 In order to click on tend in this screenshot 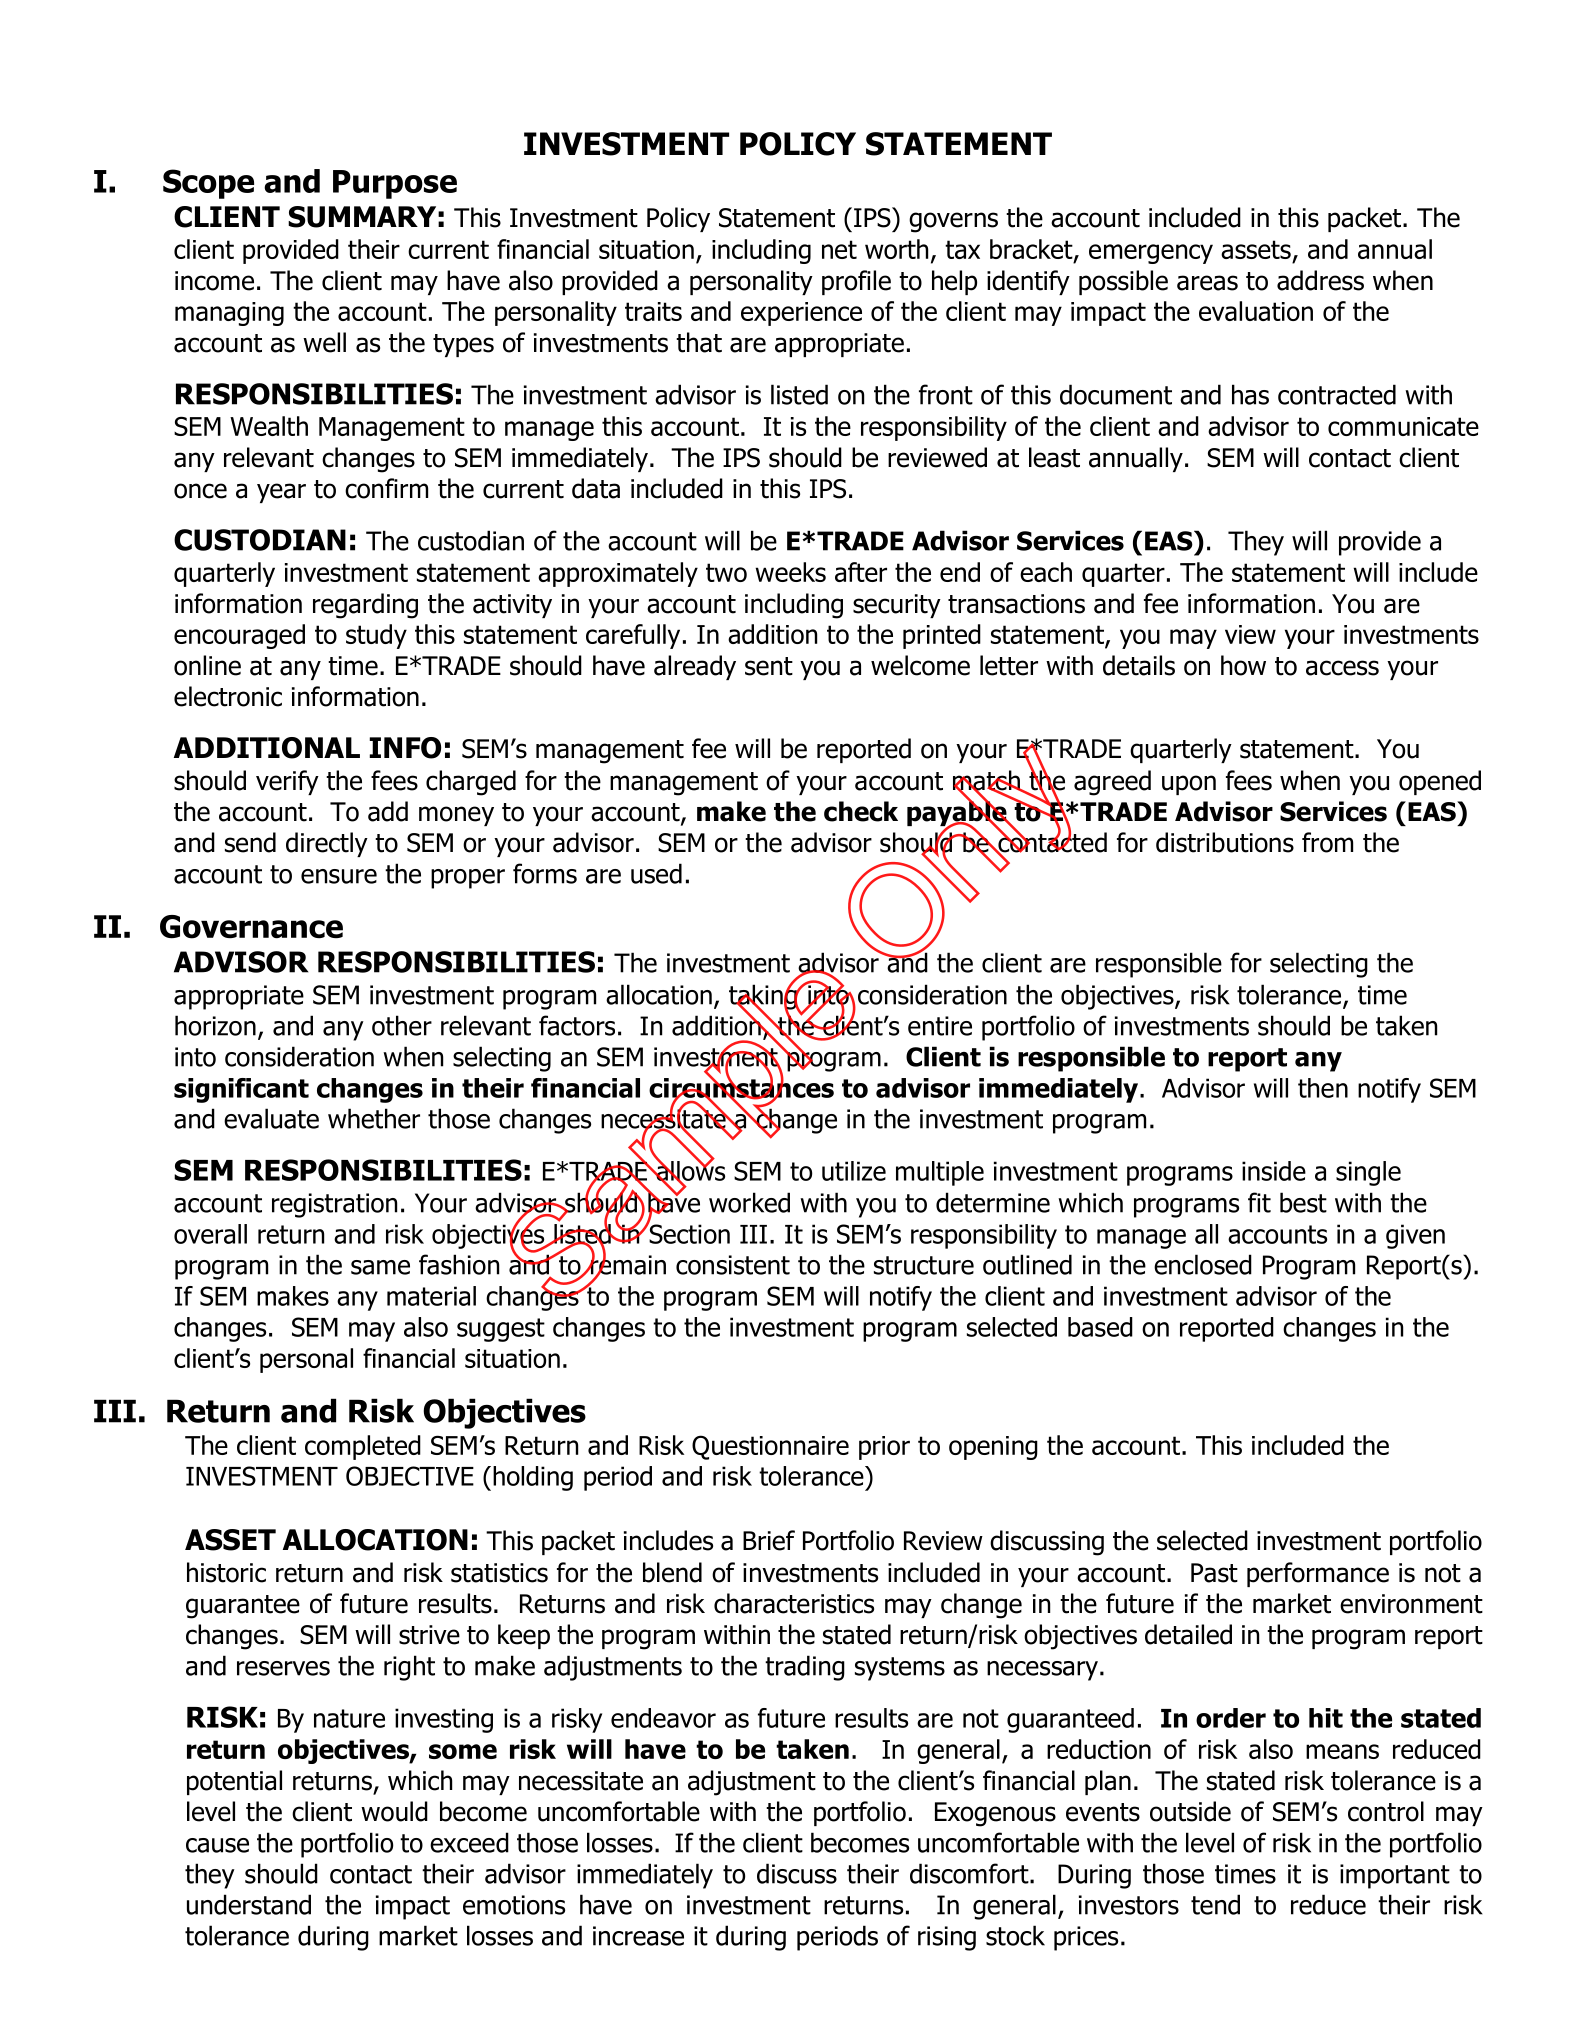, I will do `click(1215, 1904)`.
